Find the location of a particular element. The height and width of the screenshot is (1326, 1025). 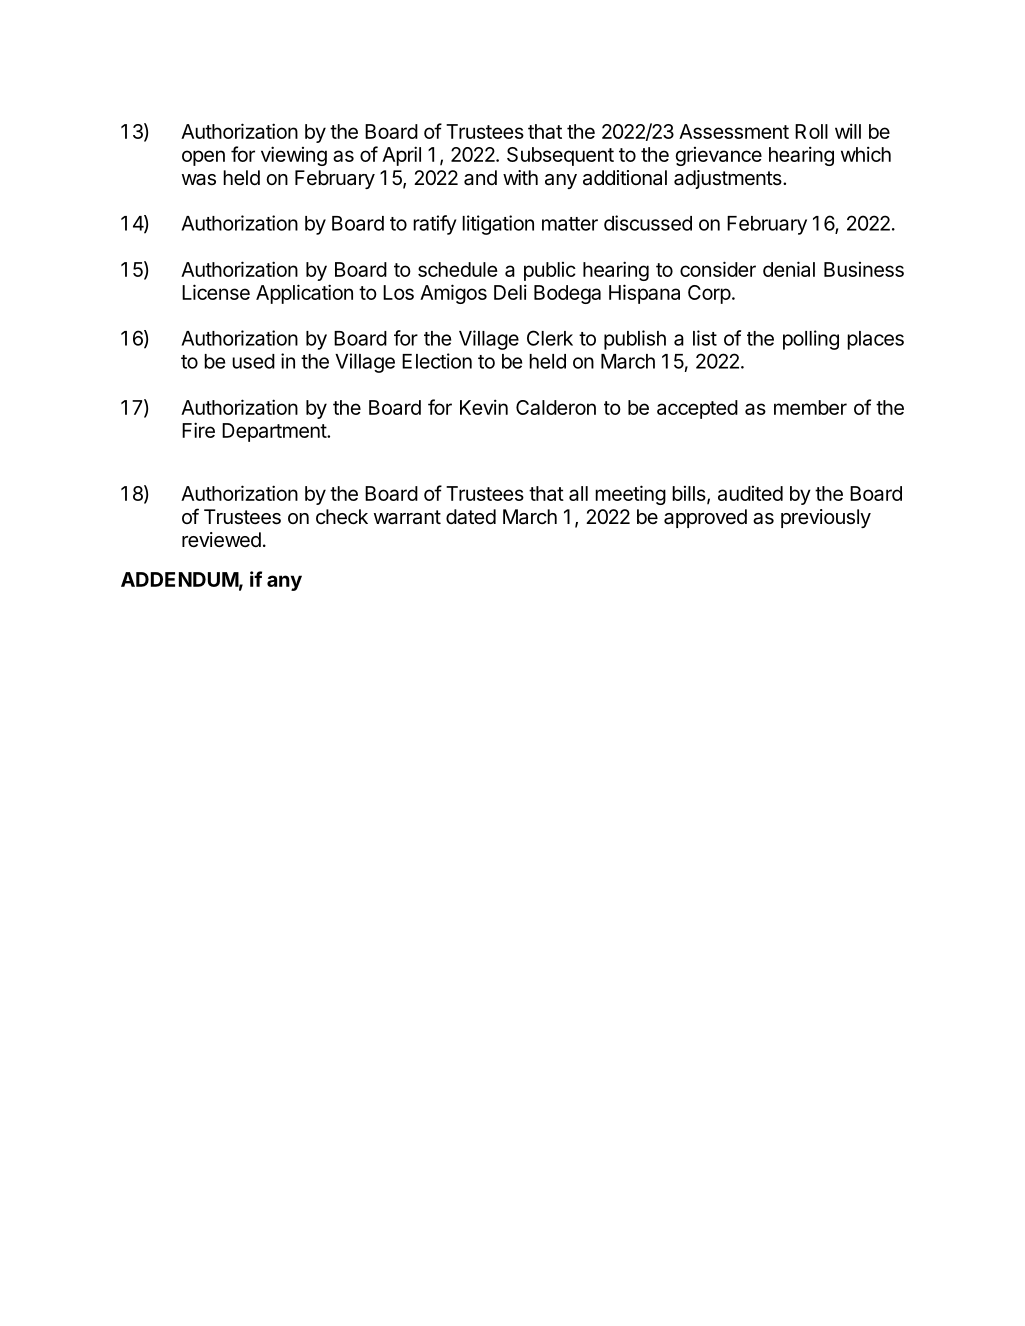

polling is located at coordinates (811, 340).
